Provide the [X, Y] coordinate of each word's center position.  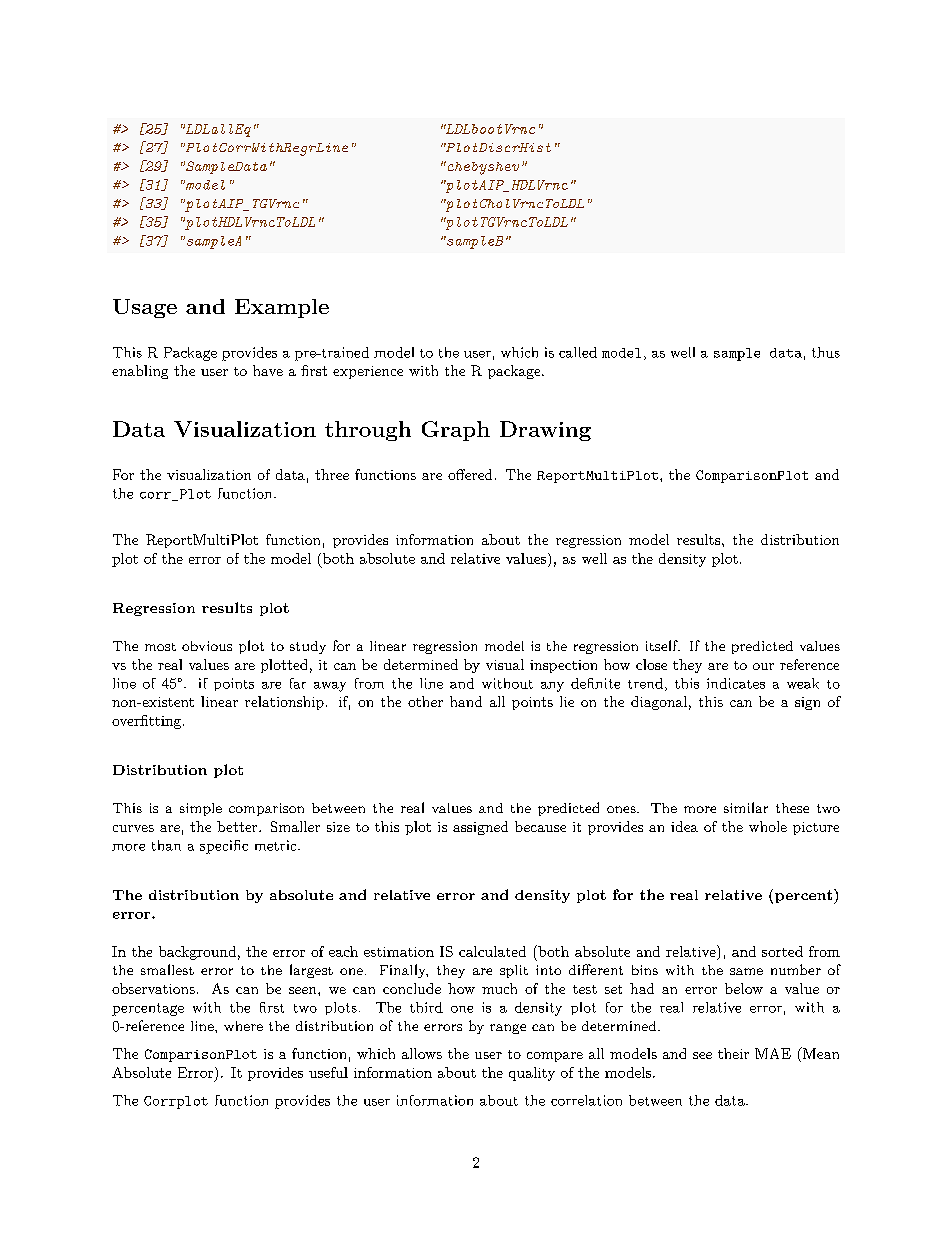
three [332, 474]
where [243, 1026]
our [763, 666]
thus [826, 352]
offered [470, 474]
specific [224, 847]
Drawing [545, 431]
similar [746, 807]
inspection [563, 666]
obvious [207, 646]
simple [201, 809]
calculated [492, 951]
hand [466, 701]
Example [282, 308]
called [578, 352]
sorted [782, 951]
